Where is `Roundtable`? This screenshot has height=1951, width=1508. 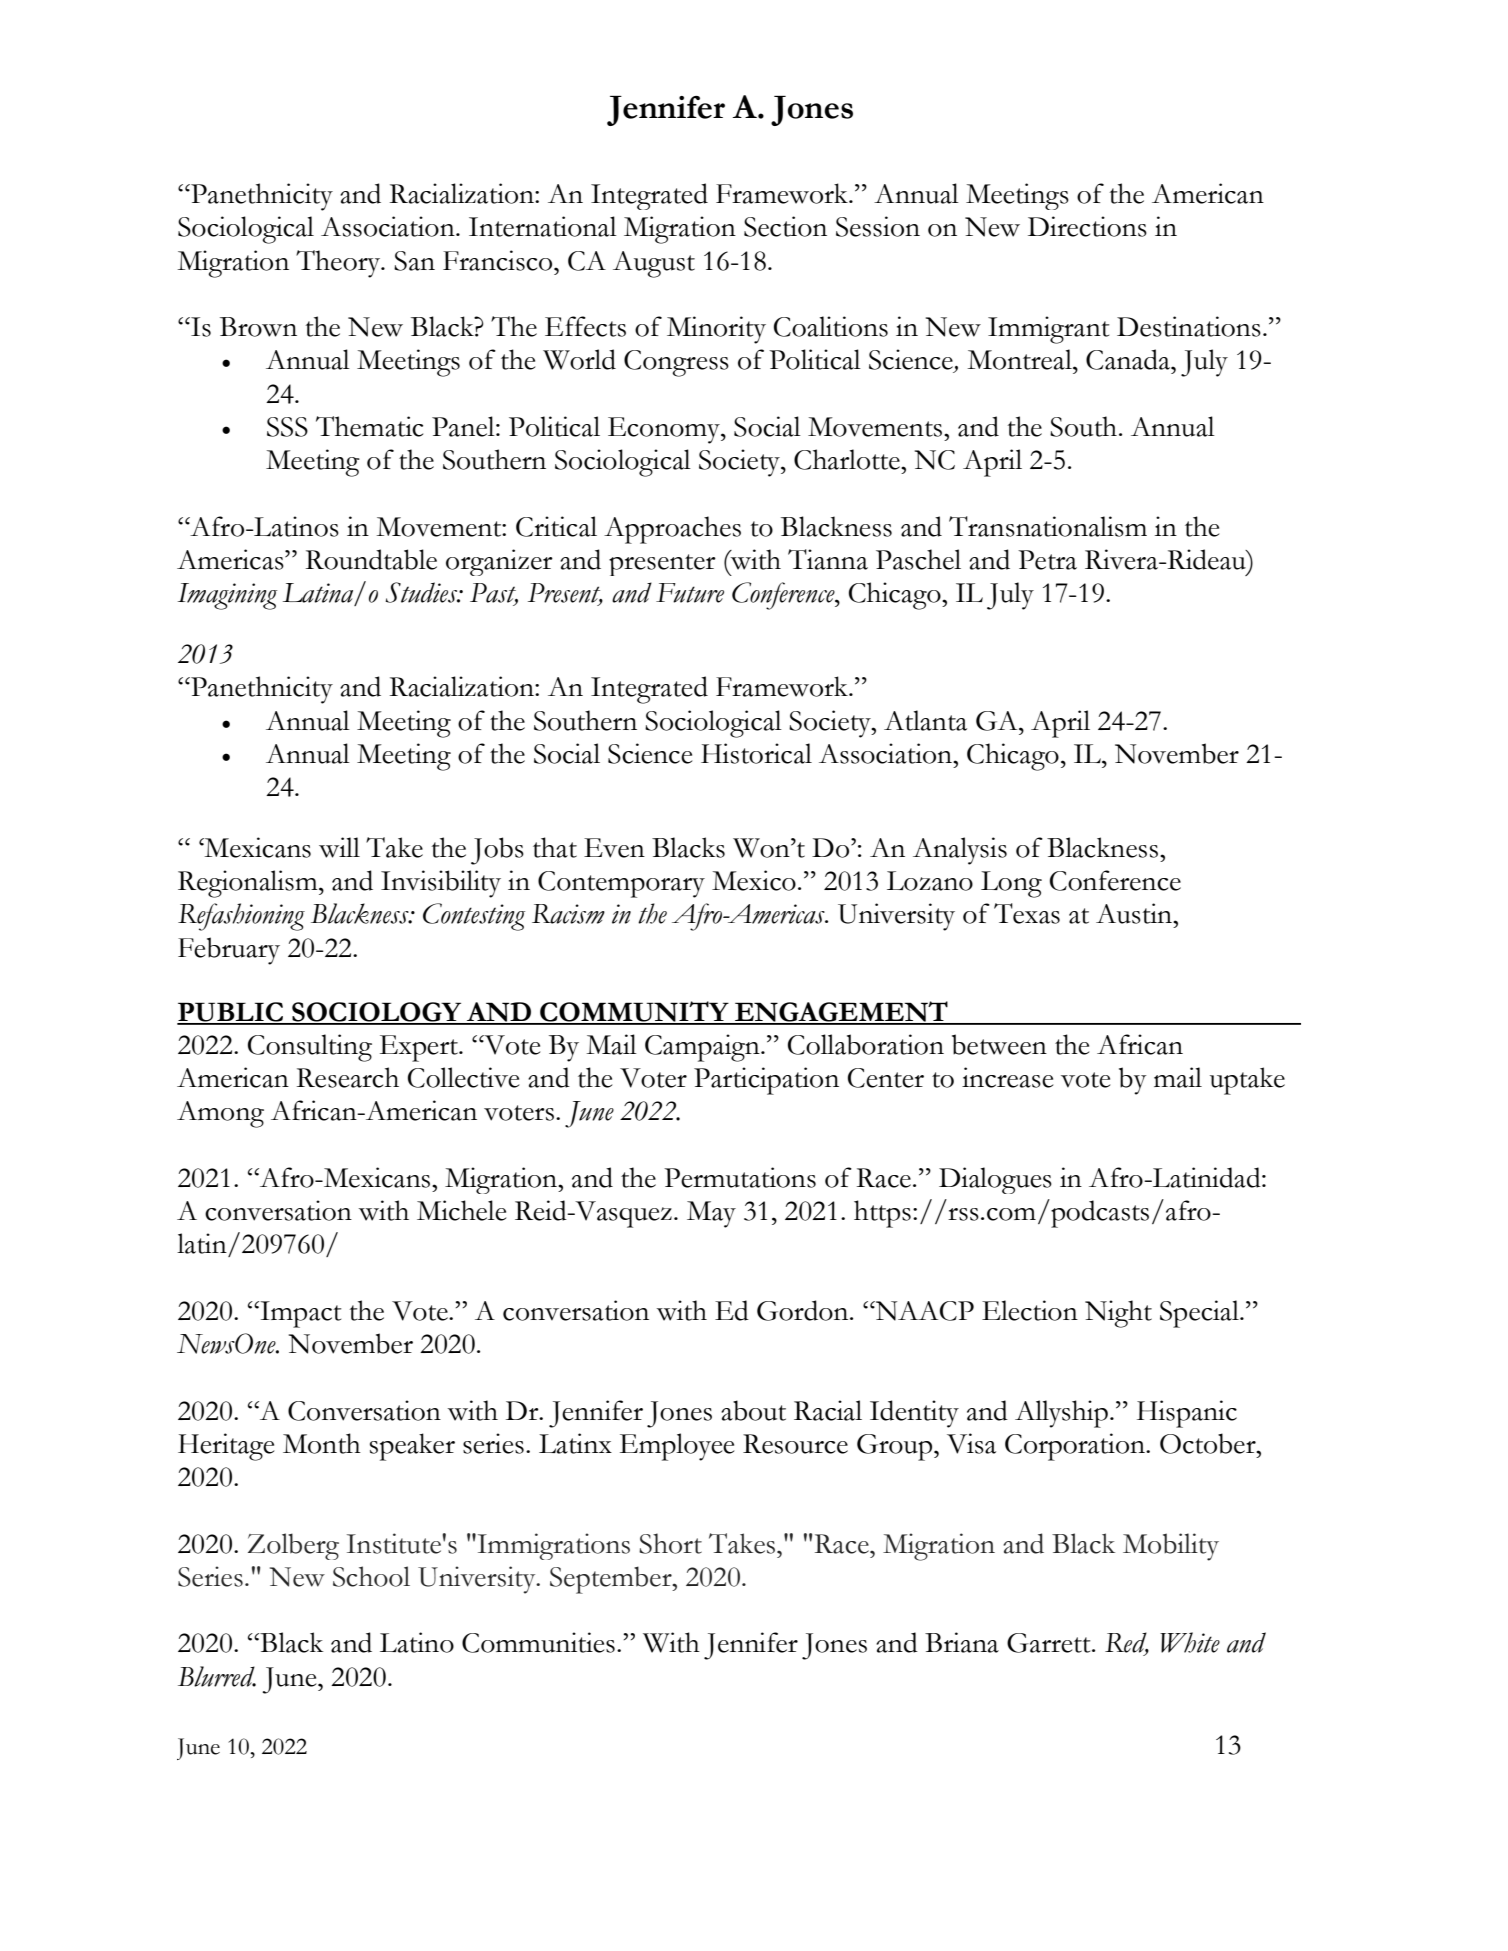 Roundtable is located at coordinates (371, 559).
